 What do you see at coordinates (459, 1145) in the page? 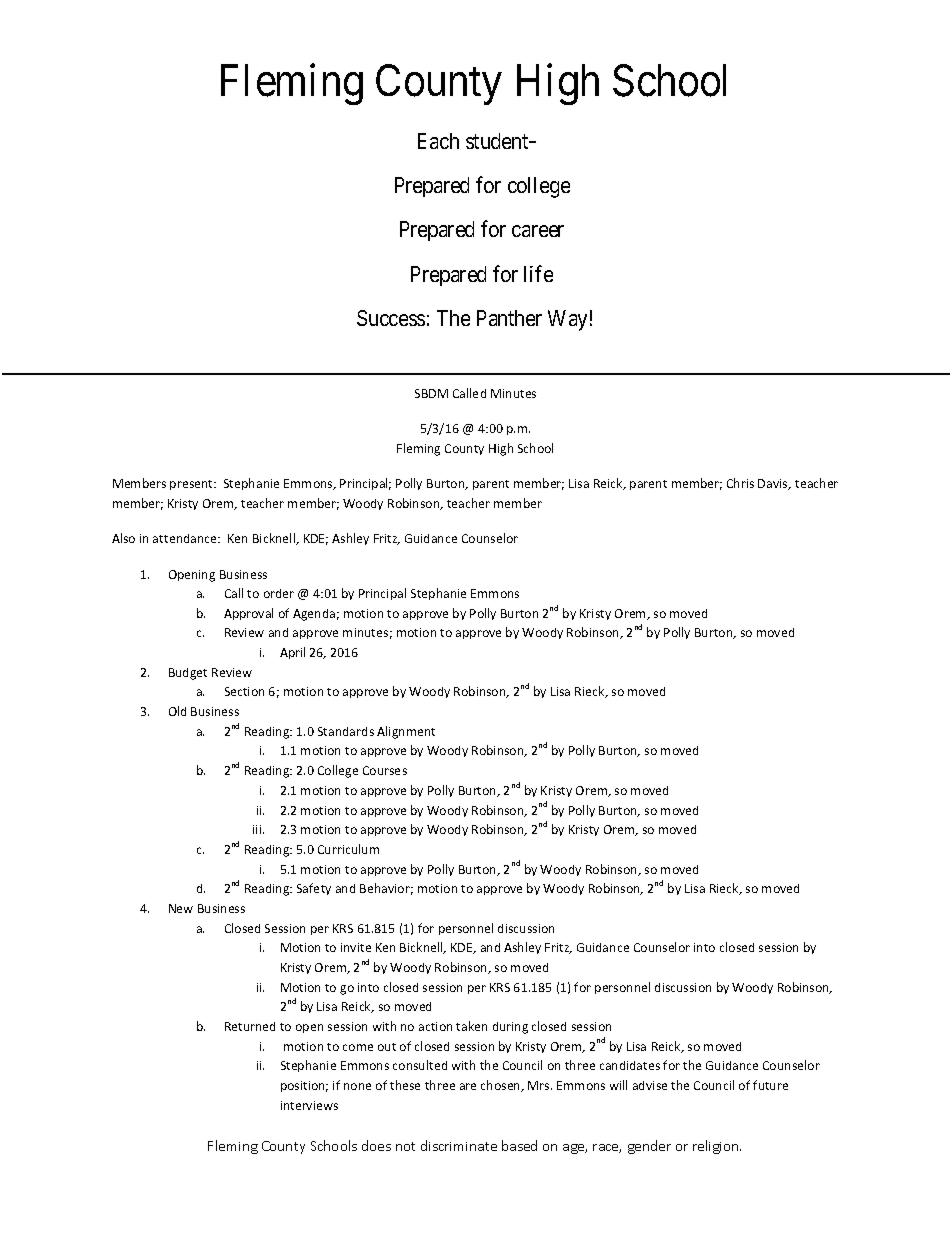
I see `discriminate` at bounding box center [459, 1145].
